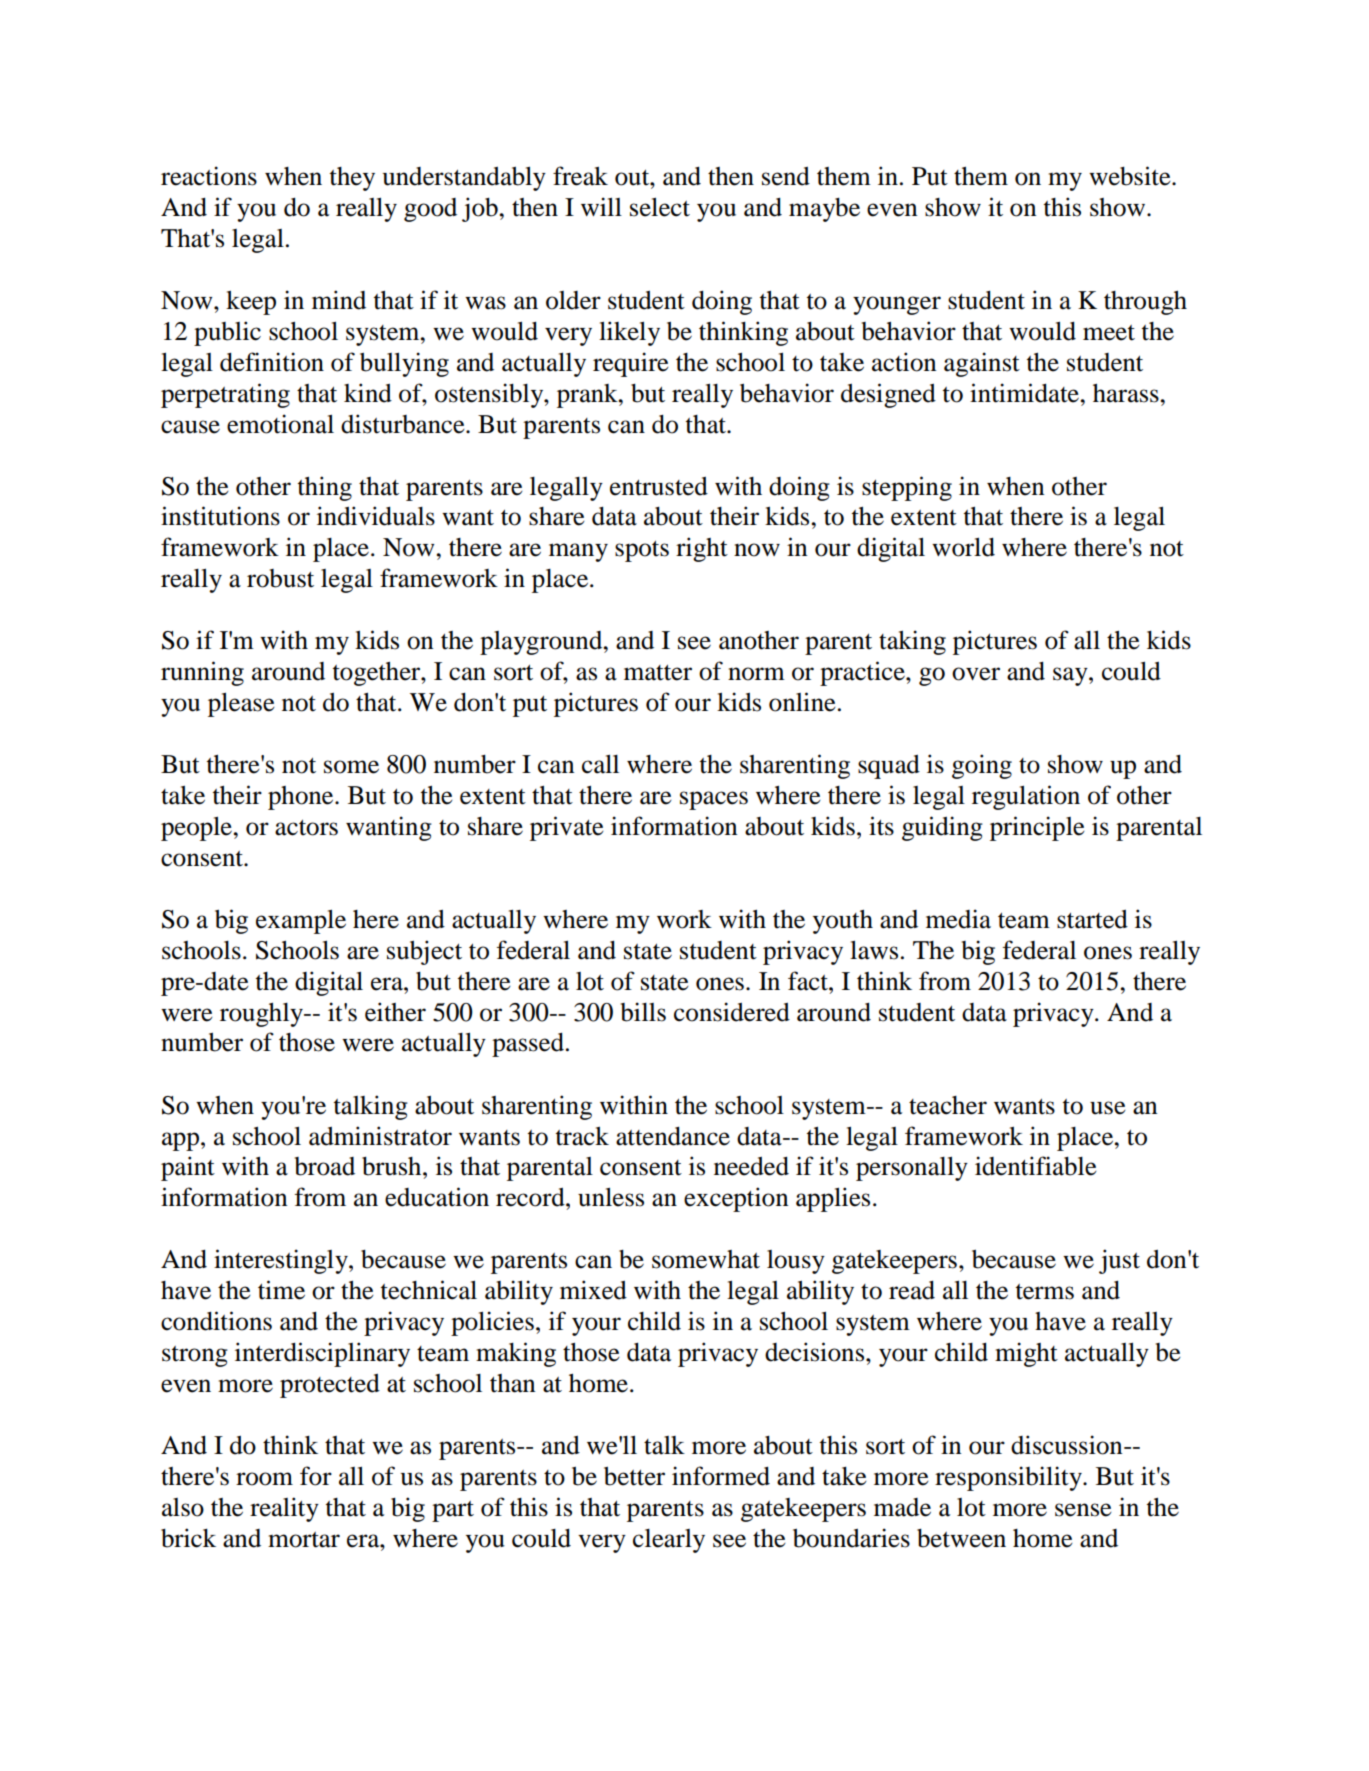 The image size is (1369, 1771). I want to click on over, so click(976, 674).
